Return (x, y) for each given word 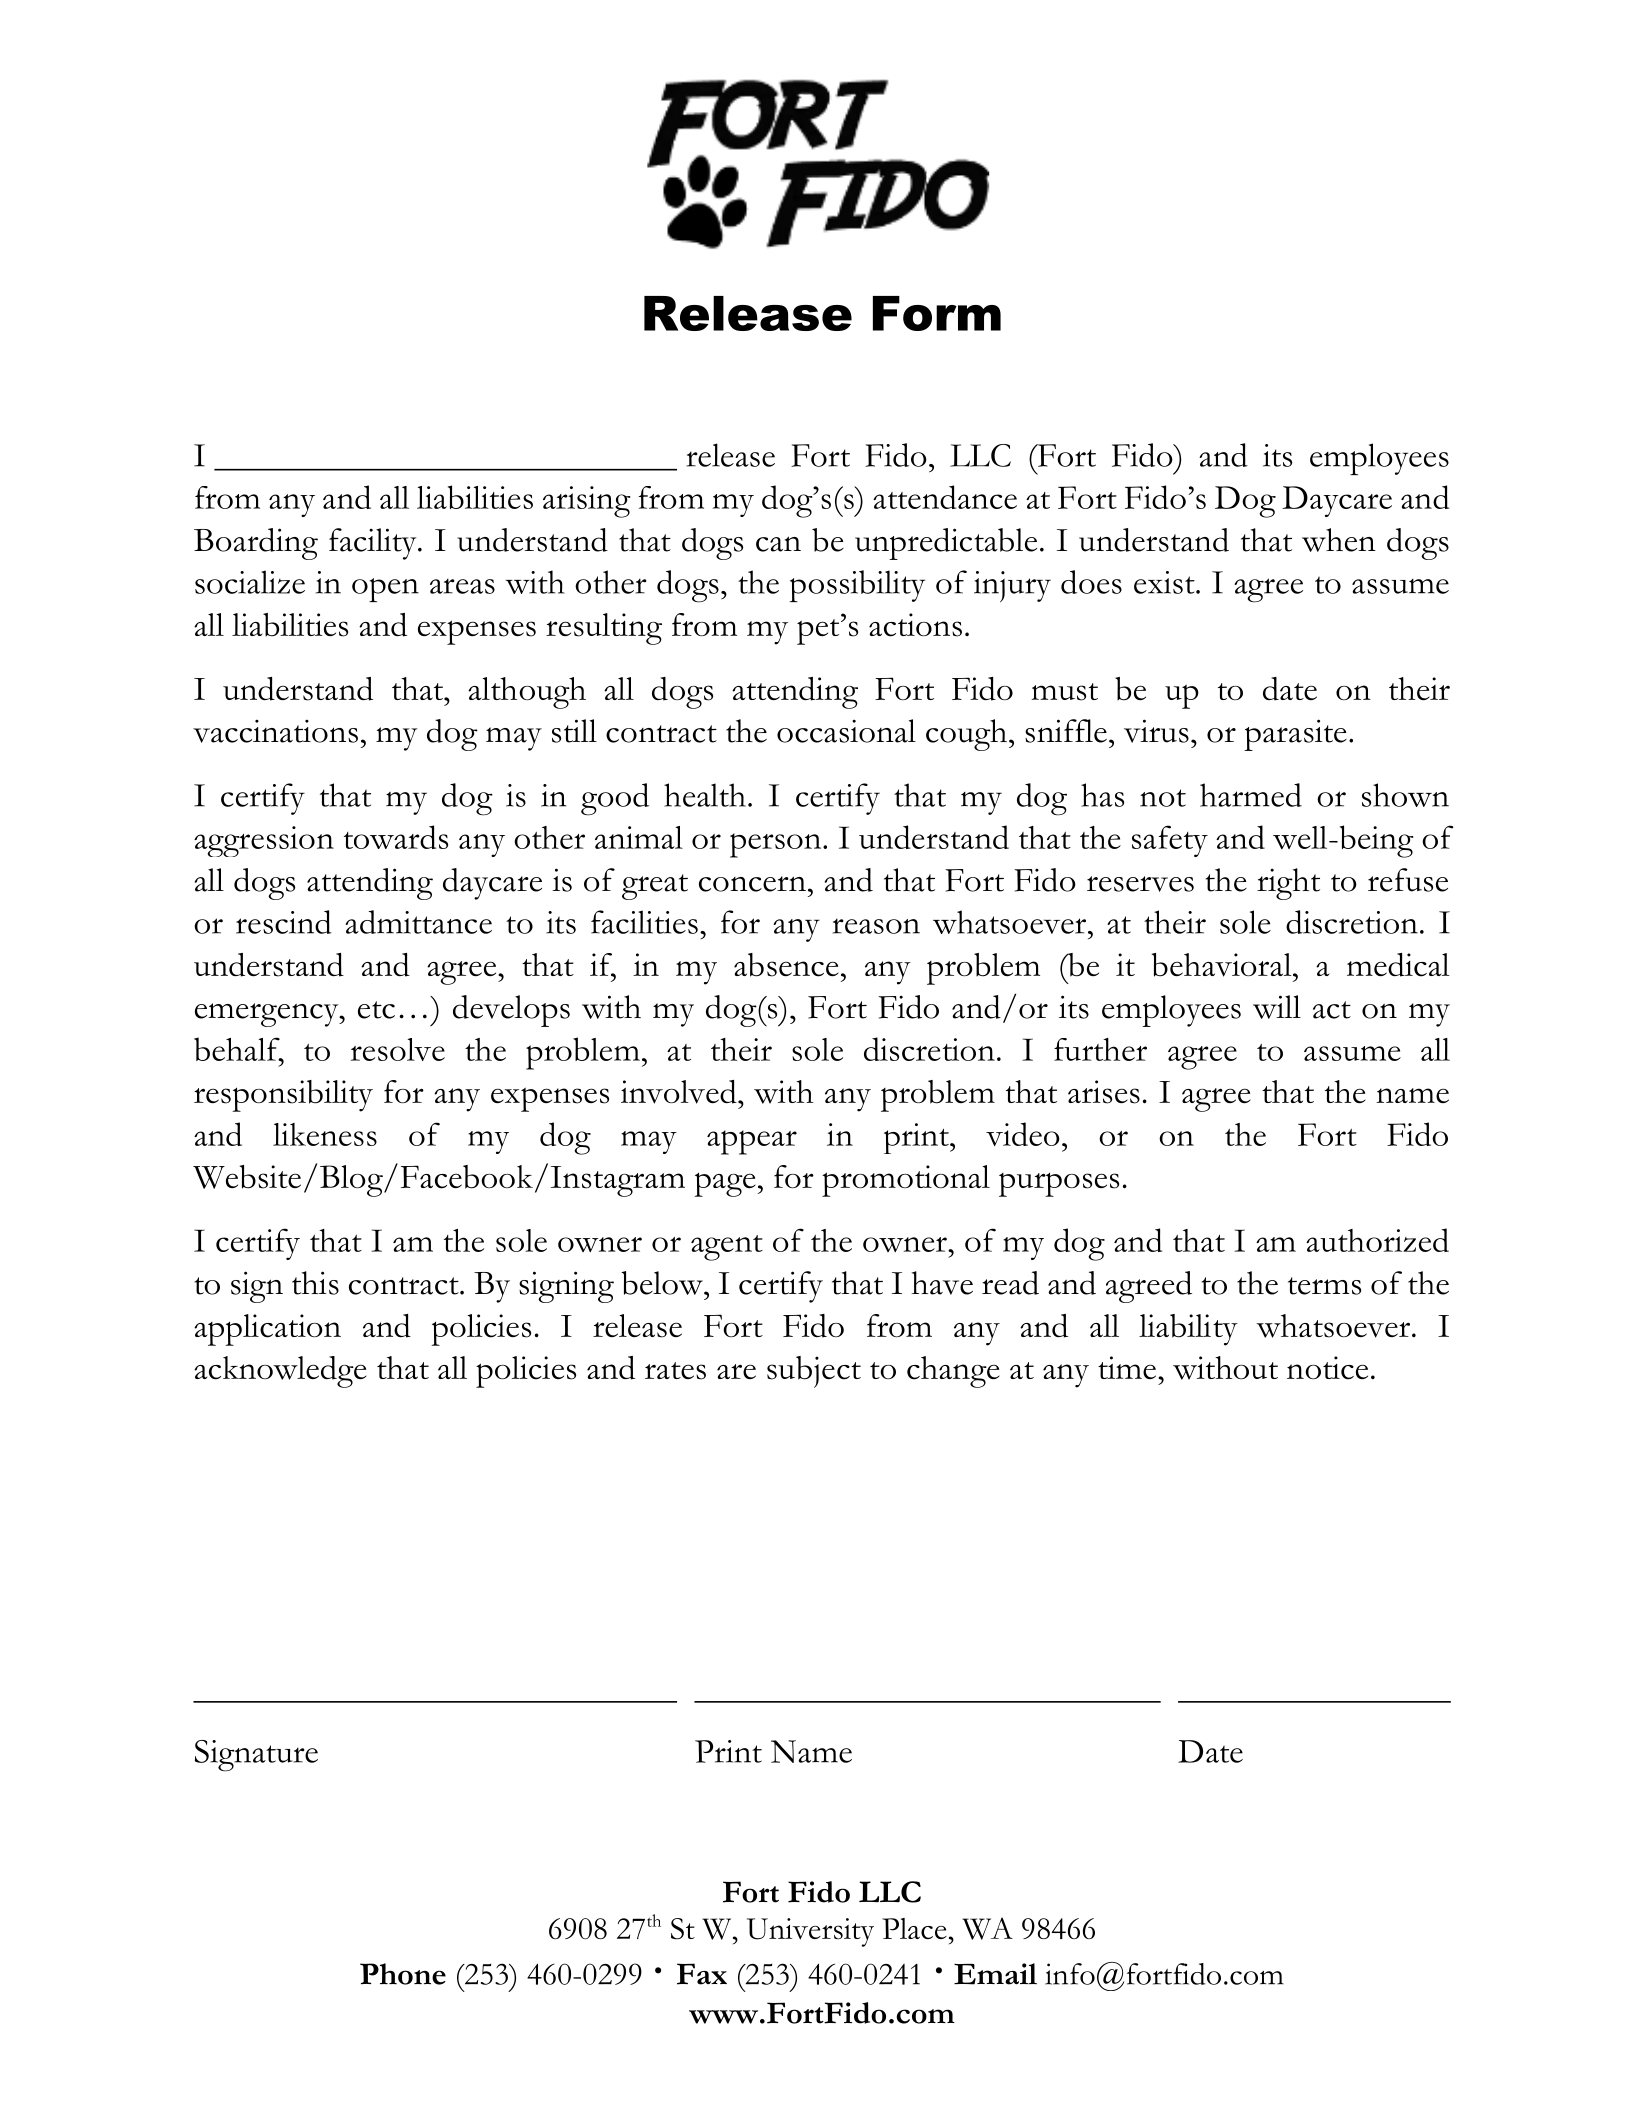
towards (396, 837)
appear (752, 1142)
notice (1327, 1368)
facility (374, 544)
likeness (325, 1134)
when (1339, 540)
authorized (1377, 1240)
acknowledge (280, 1372)
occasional (846, 731)
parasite (1295, 735)
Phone (403, 1974)
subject (814, 1372)
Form (937, 313)
